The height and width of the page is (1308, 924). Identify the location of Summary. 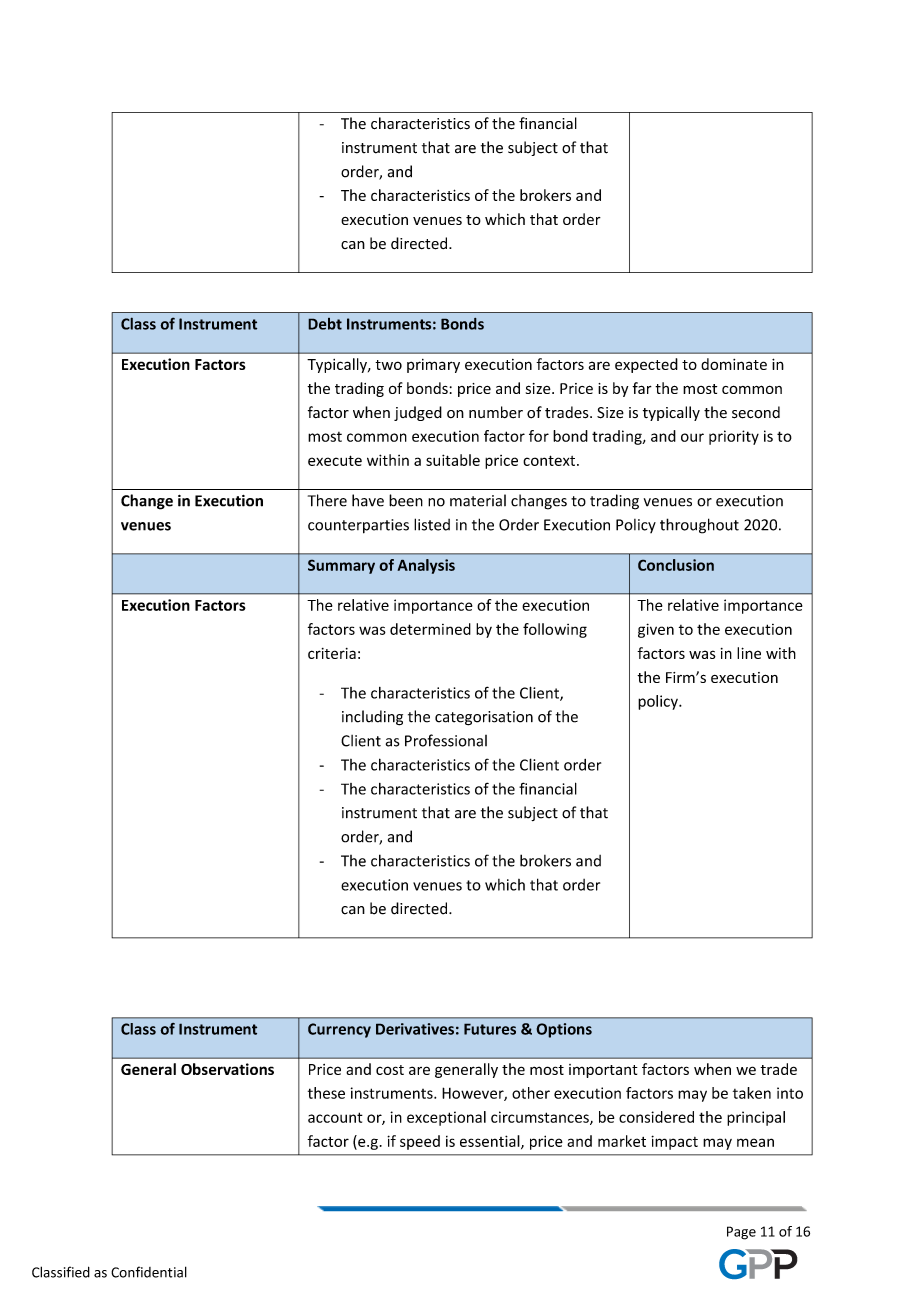
(341, 566).
